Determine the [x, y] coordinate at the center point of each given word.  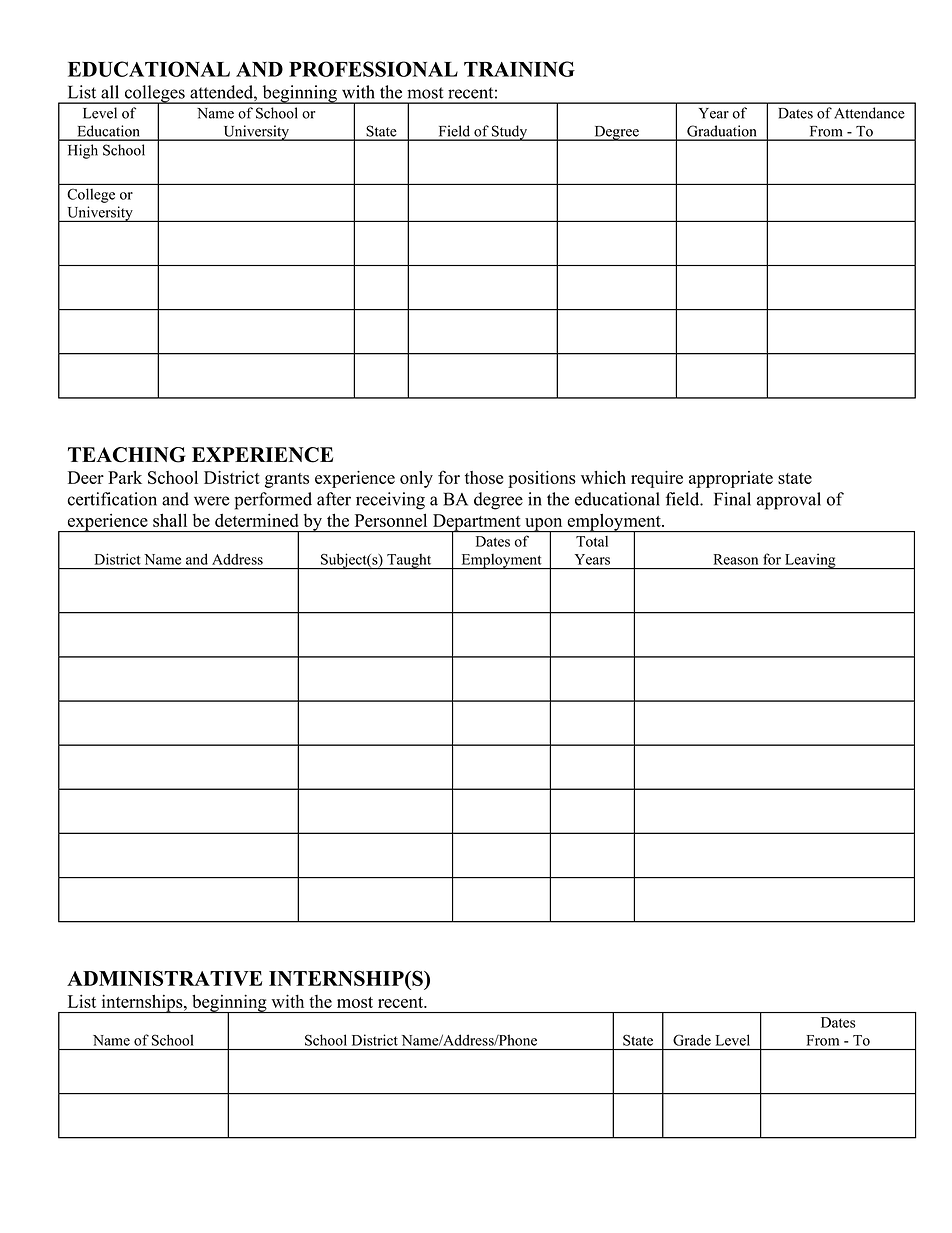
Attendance [869, 113]
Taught [409, 562]
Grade [692, 1040]
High [83, 151]
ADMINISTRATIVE [164, 978]
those [484, 477]
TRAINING [519, 69]
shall [170, 520]
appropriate [731, 479]
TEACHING [126, 455]
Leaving [810, 561]
